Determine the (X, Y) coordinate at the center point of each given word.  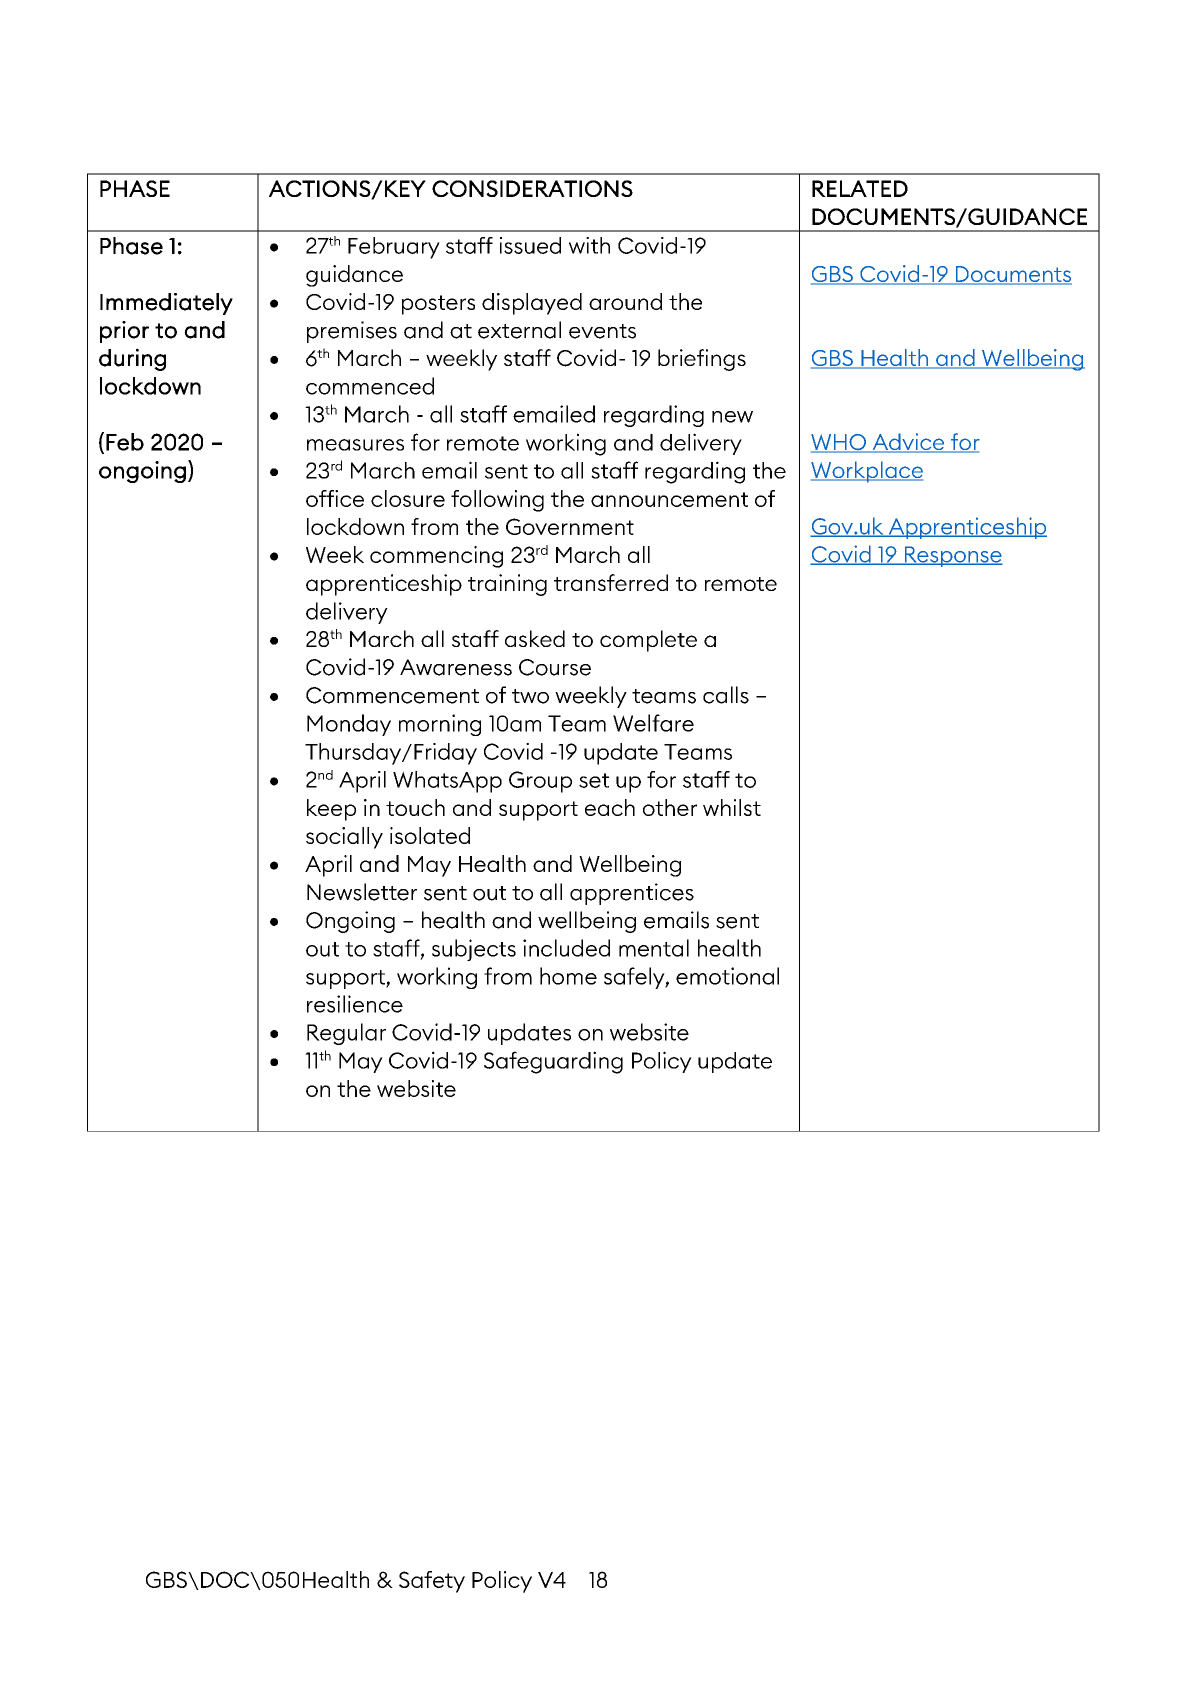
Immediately (166, 304)
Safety (432, 1582)
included (566, 948)
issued (530, 245)
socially (344, 838)
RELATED (860, 188)
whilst (732, 807)
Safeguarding (553, 1062)
